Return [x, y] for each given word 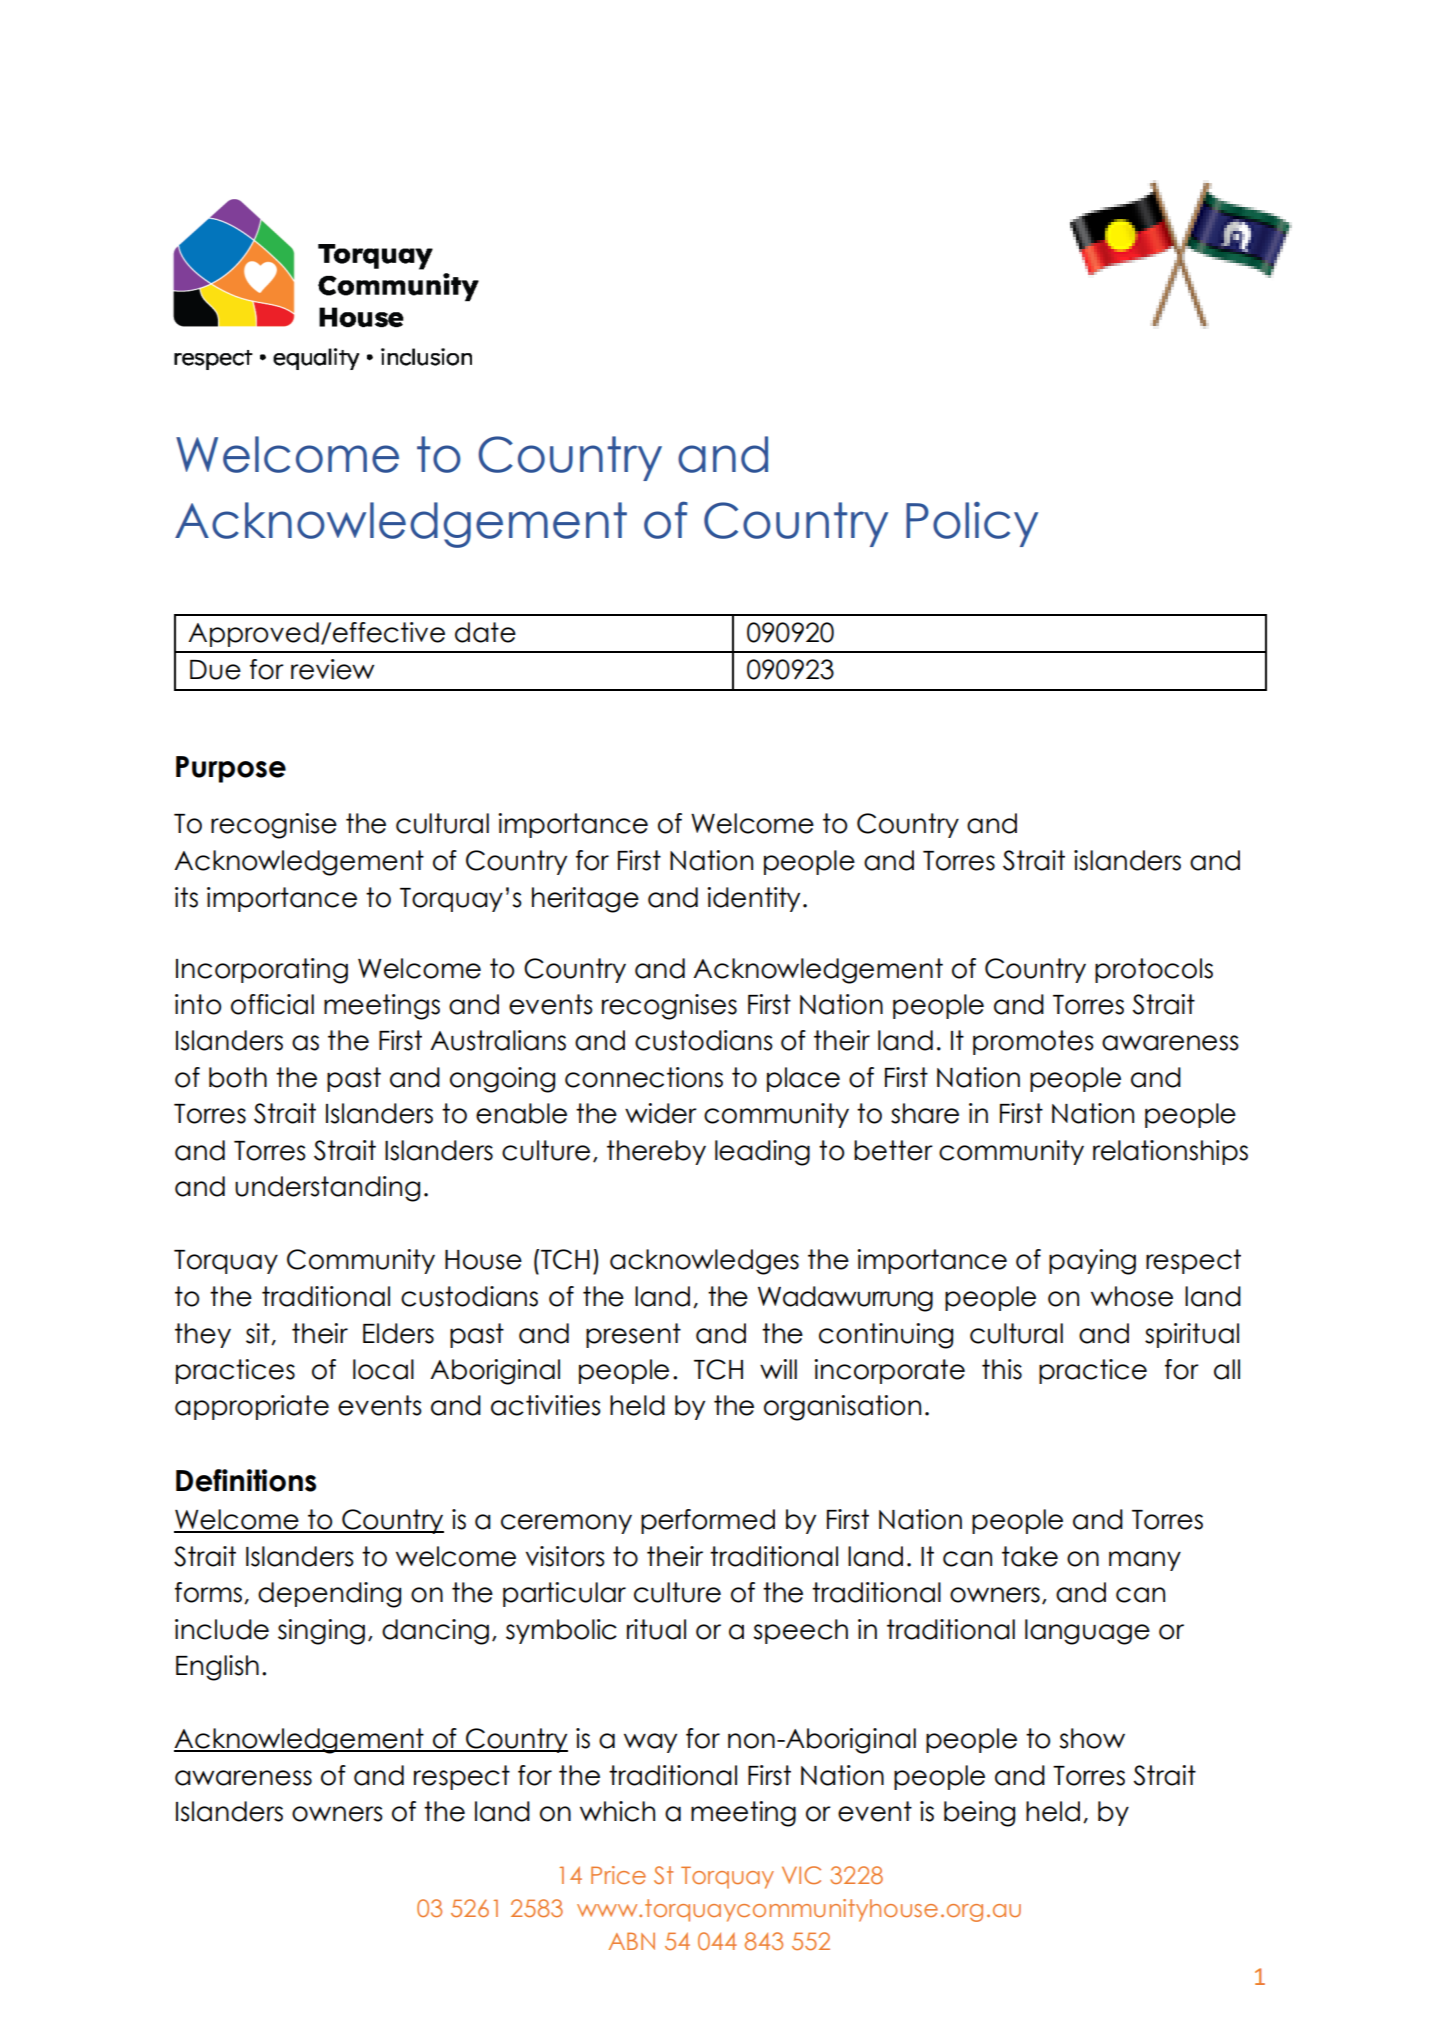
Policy [972, 524]
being [979, 1814]
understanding [327, 1189]
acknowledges [704, 1262]
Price [618, 1875]
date [485, 632]
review [332, 669]
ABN [631, 1941]
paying [1092, 1262]
